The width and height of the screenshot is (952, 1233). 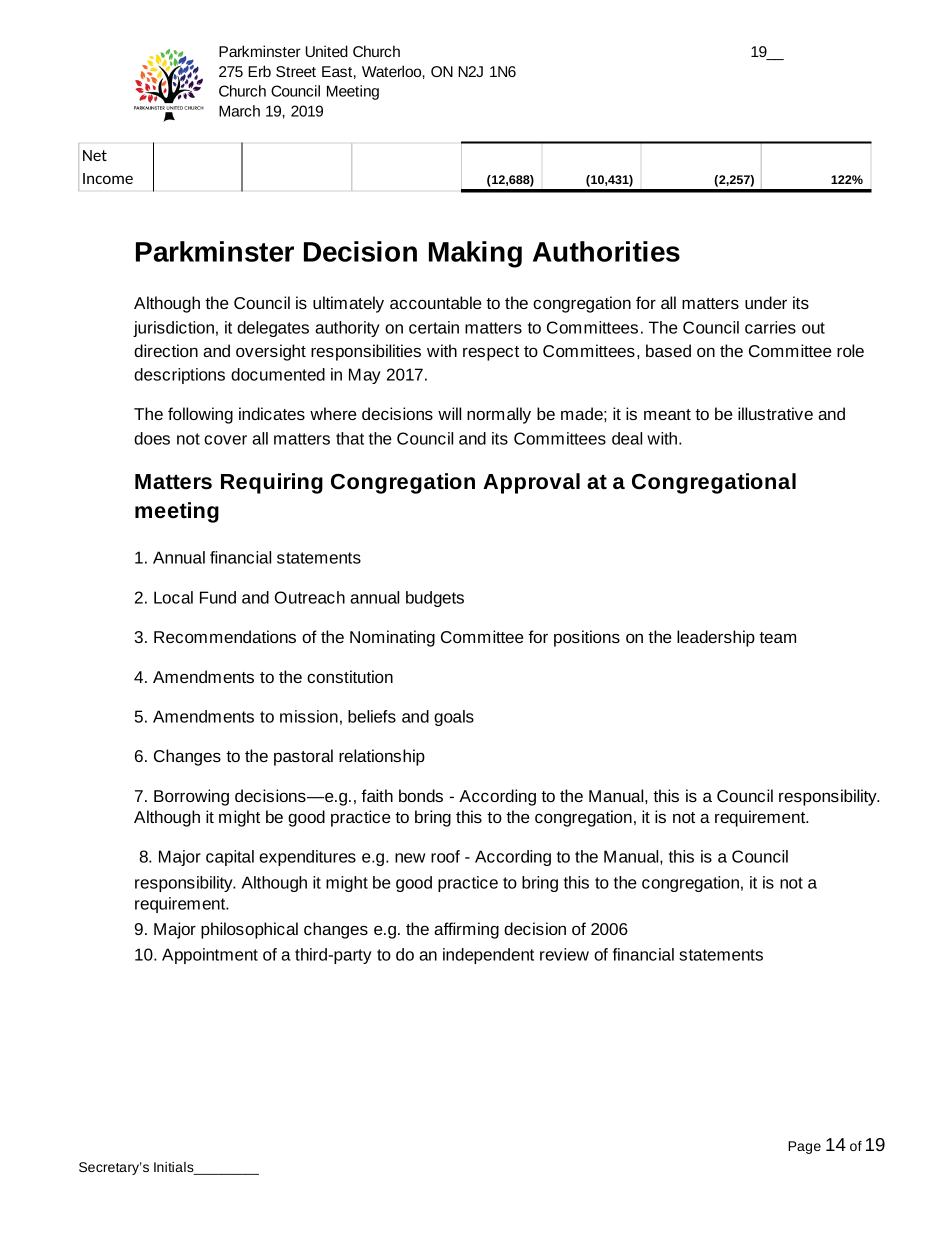 What do you see at coordinates (230, 858) in the screenshot?
I see `capital` at bounding box center [230, 858].
